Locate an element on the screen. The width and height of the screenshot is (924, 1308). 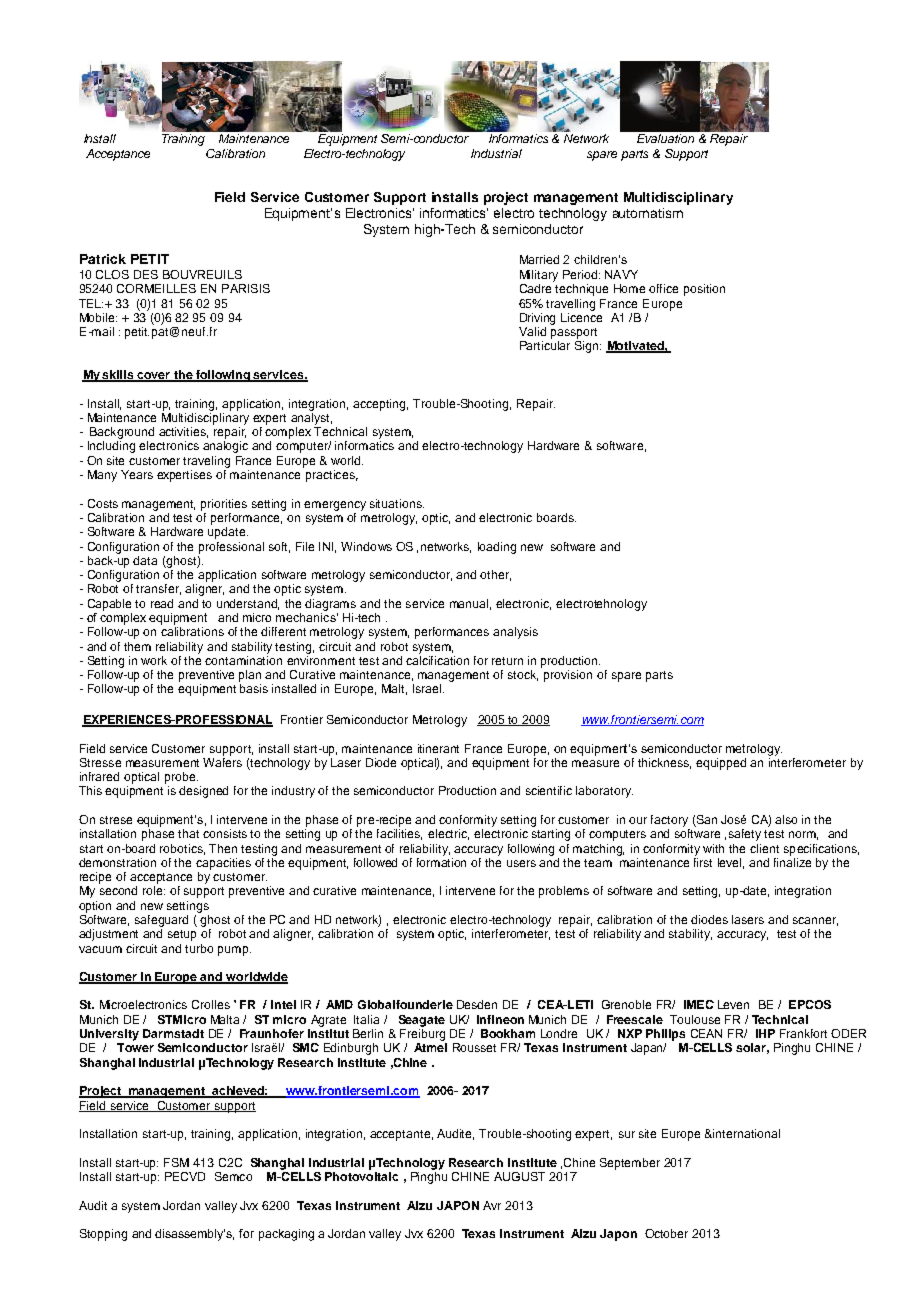
role is located at coordinates (154, 890).
